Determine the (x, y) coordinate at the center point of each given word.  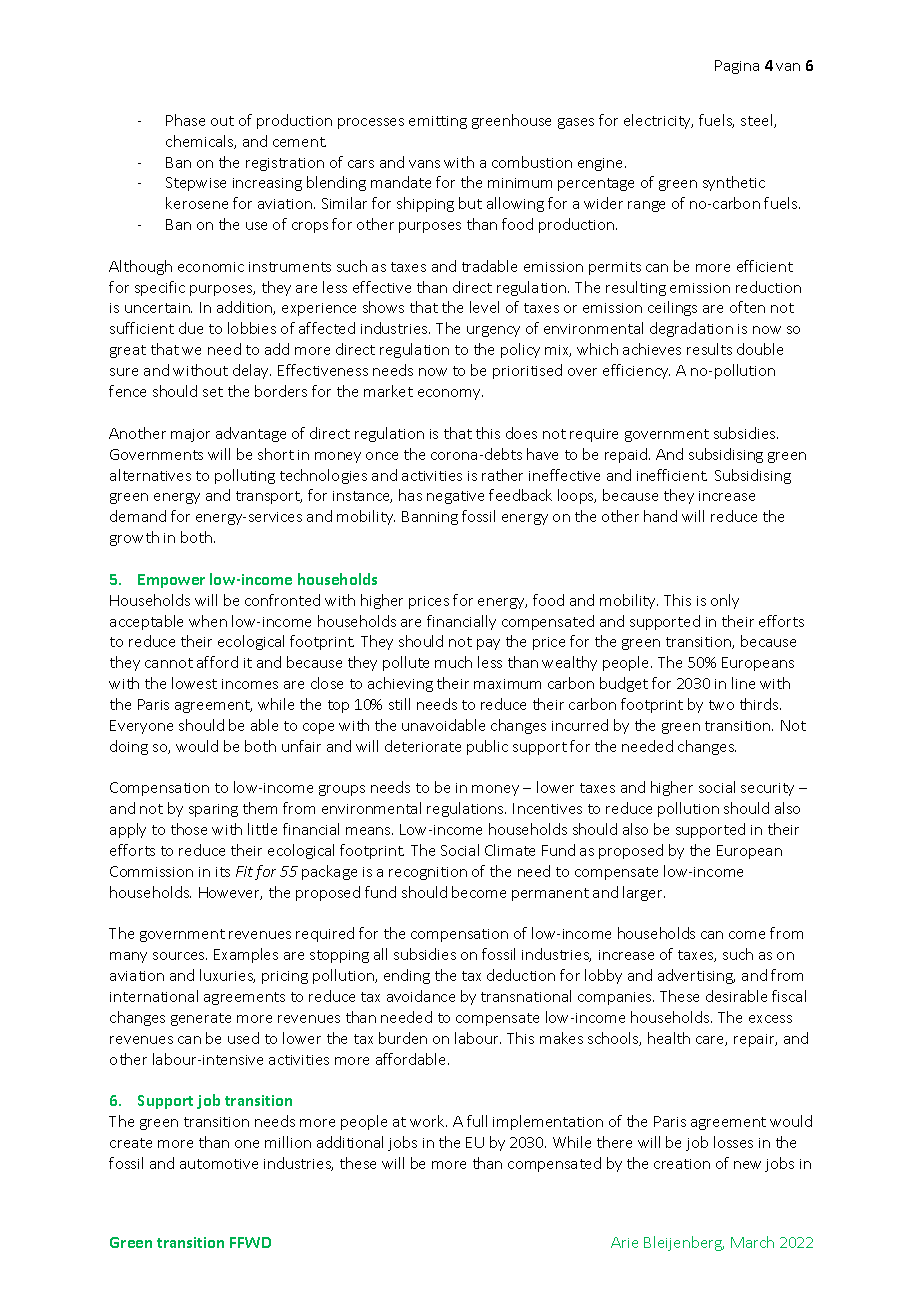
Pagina (737, 67)
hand (660, 516)
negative (455, 497)
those (189, 829)
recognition (428, 873)
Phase (185, 120)
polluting (245, 476)
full (477, 1121)
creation (682, 1164)
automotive (219, 1164)
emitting (438, 122)
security (767, 789)
